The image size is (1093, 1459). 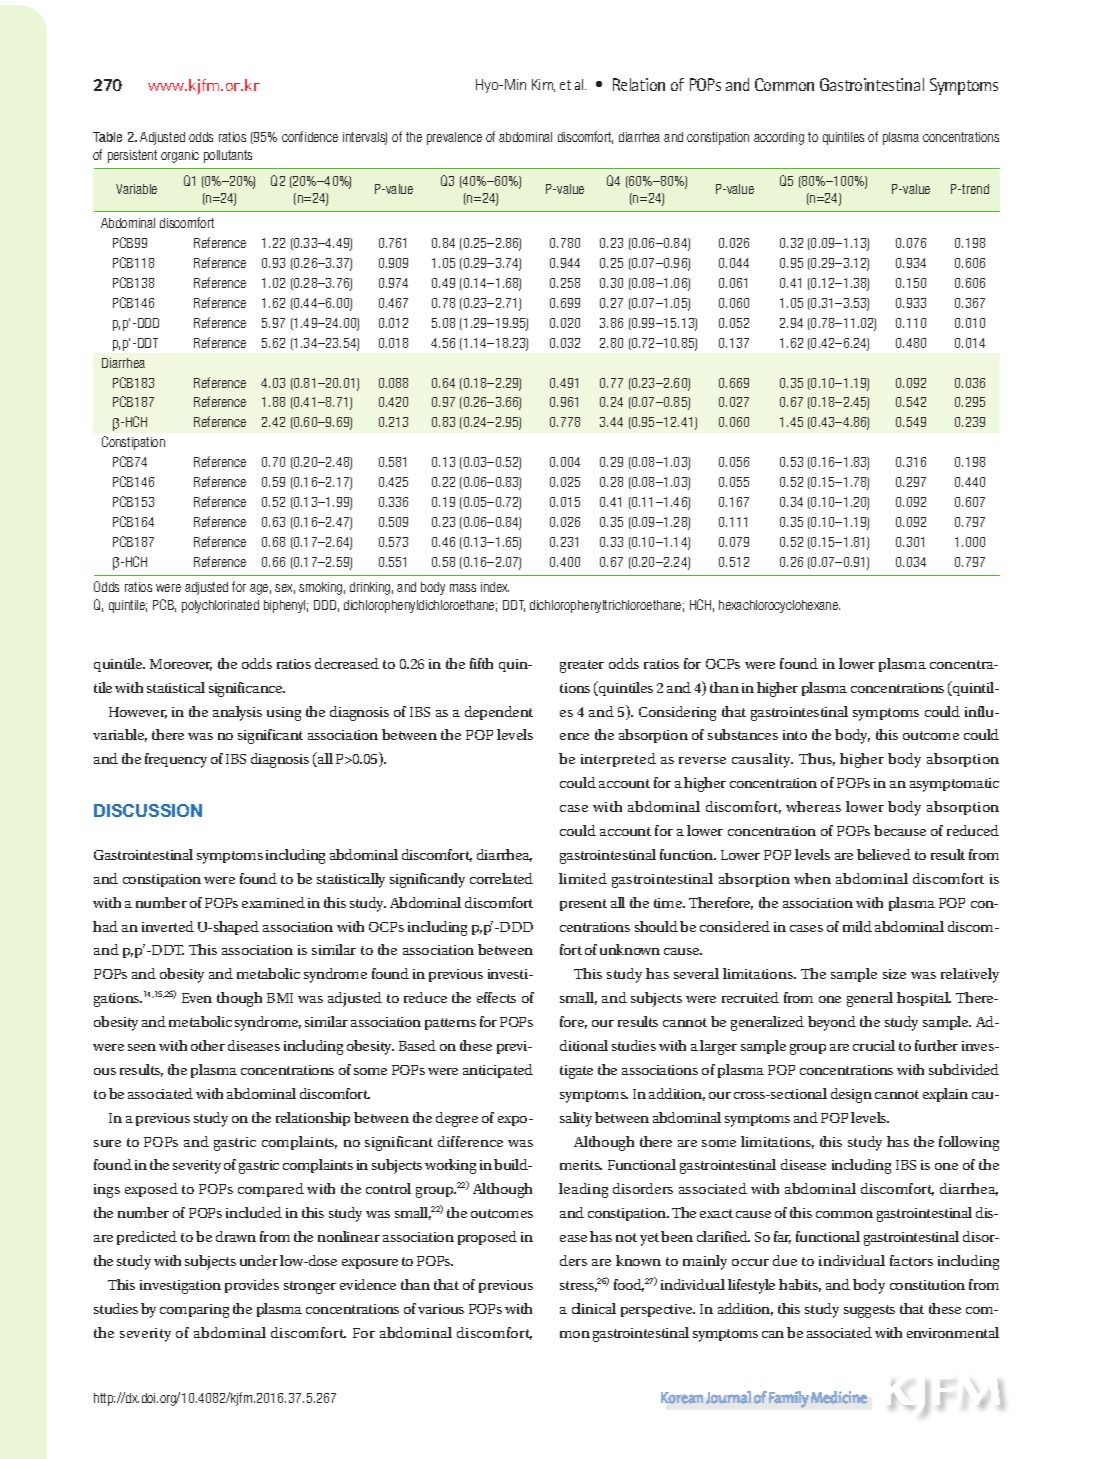 What do you see at coordinates (495, 587) in the document?
I see `index` at bounding box center [495, 587].
